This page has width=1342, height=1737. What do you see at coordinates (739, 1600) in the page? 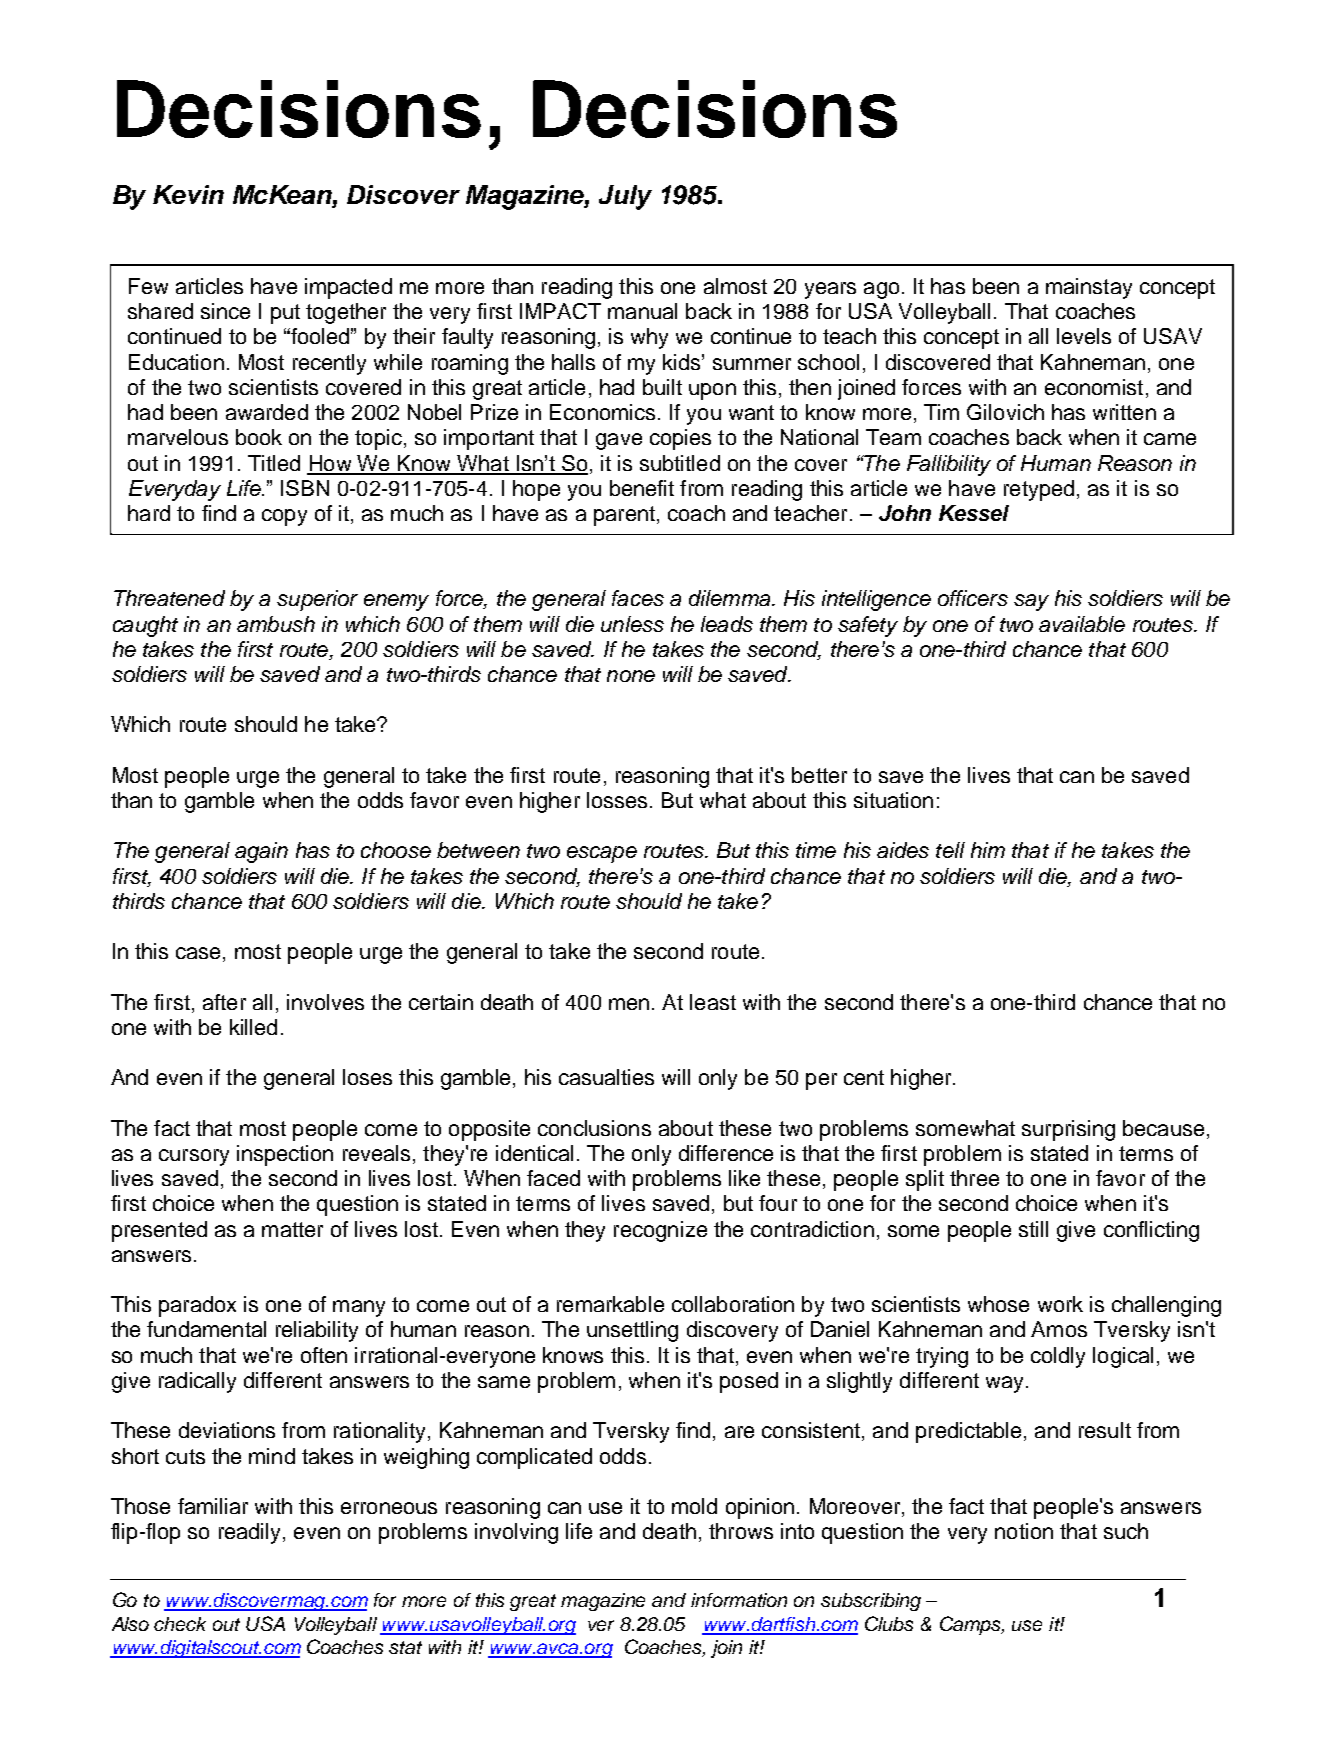
I see `information` at bounding box center [739, 1600].
